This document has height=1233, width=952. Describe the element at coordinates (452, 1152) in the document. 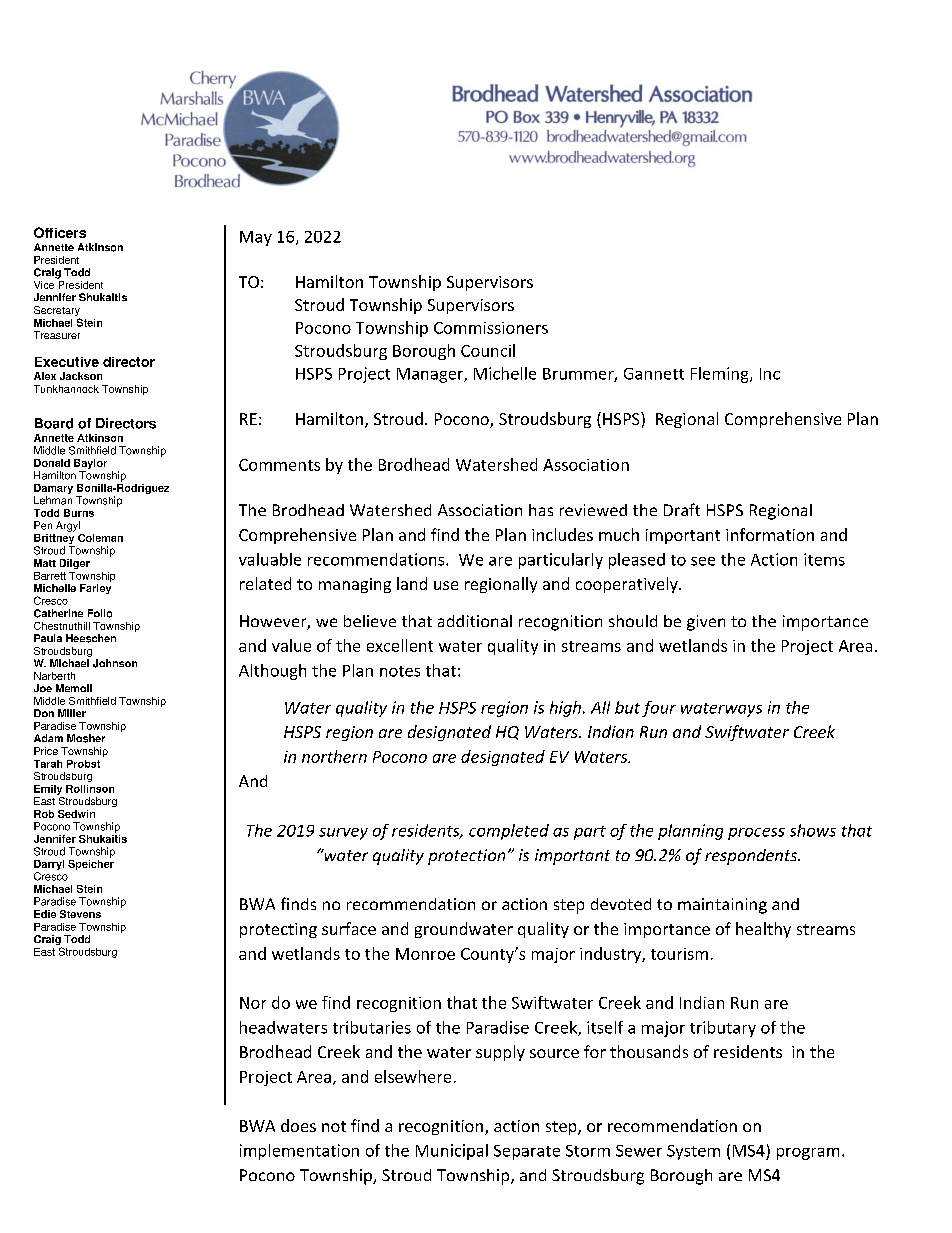

I see `Municipal` at that location.
